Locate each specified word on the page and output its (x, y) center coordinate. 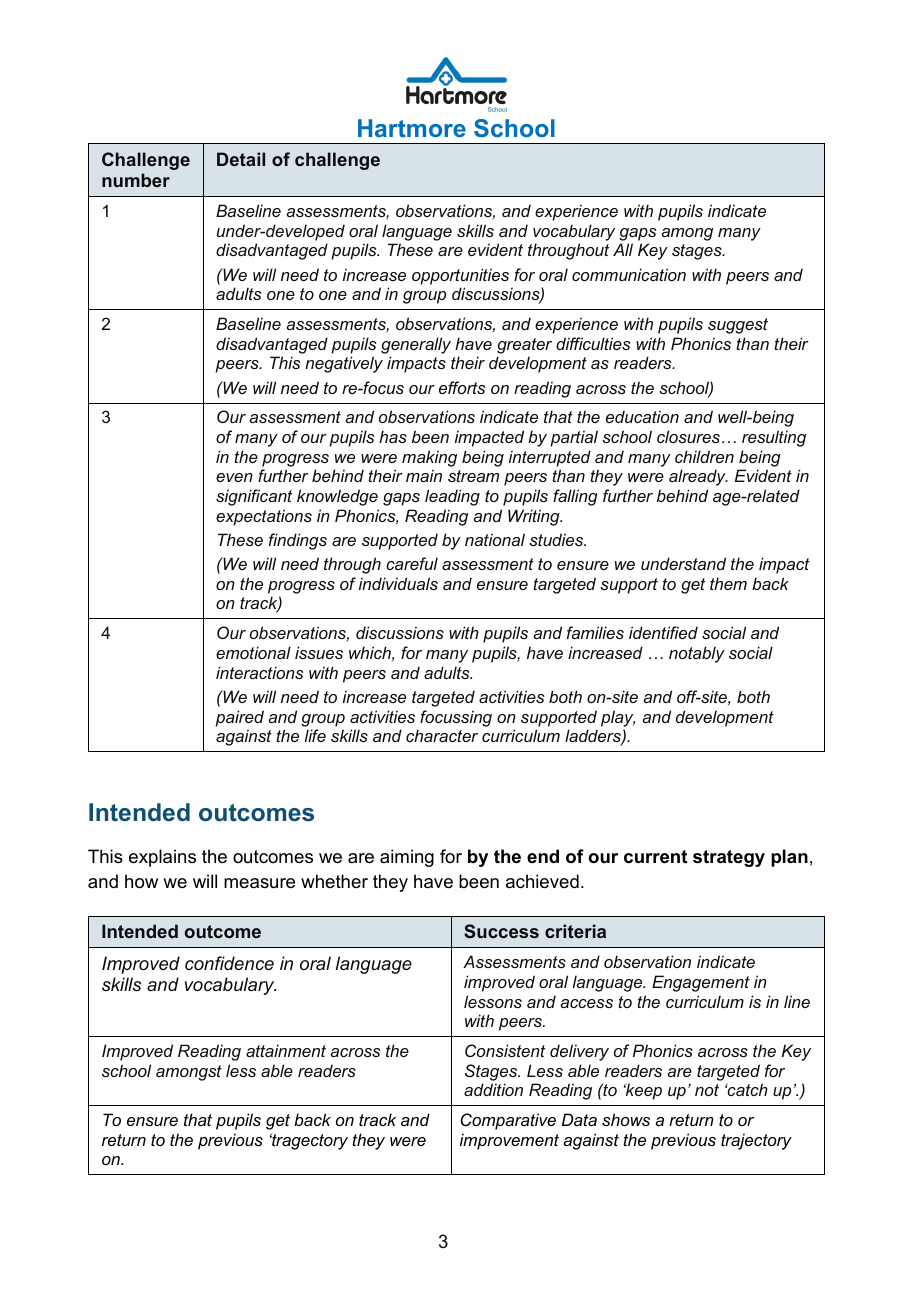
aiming (407, 858)
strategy (729, 858)
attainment (286, 1050)
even (234, 477)
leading (452, 497)
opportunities (460, 276)
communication (629, 274)
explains (162, 858)
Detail (241, 159)
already (698, 477)
